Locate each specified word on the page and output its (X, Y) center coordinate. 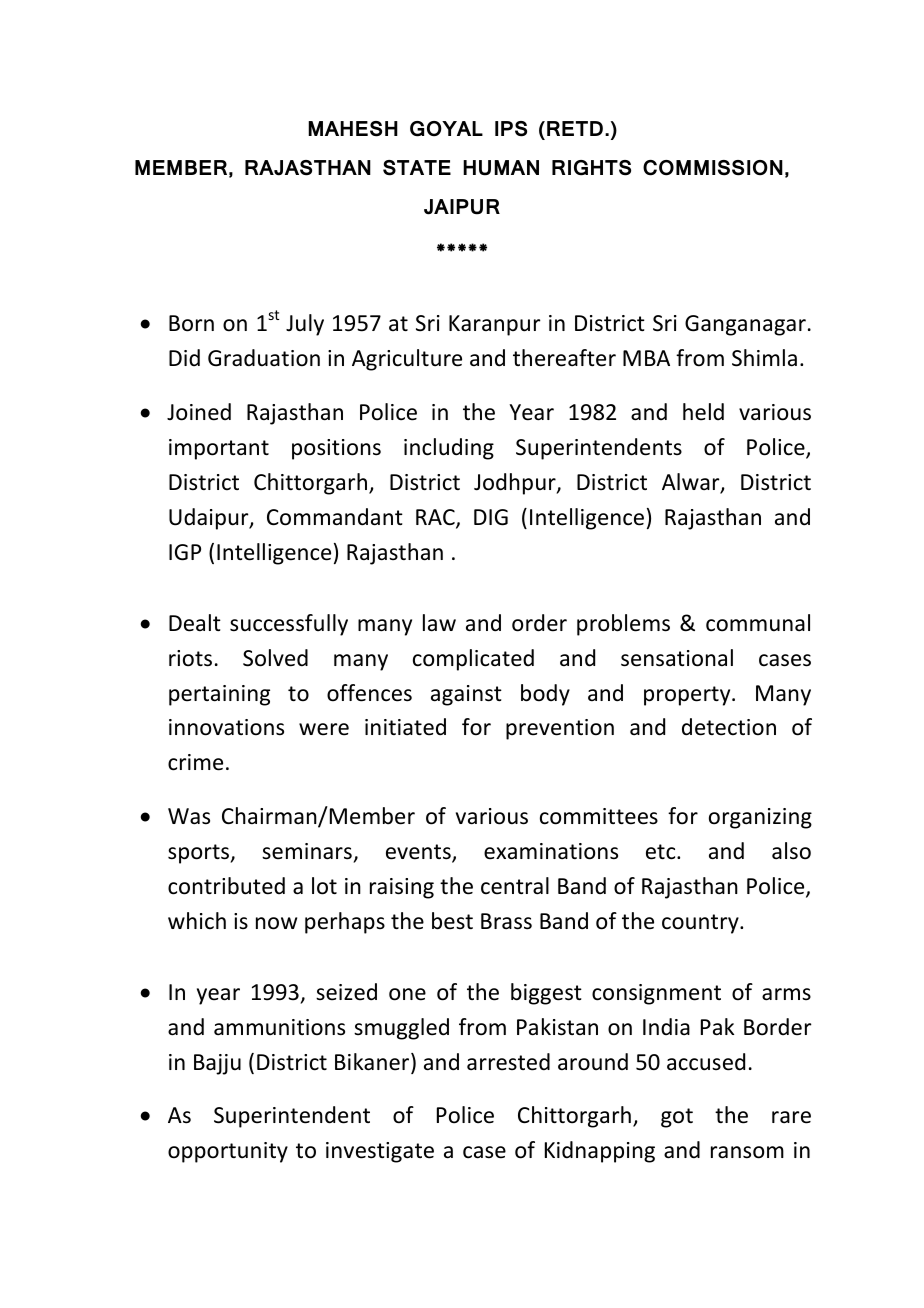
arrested (508, 1062)
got (677, 1118)
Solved (275, 658)
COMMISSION (713, 168)
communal (758, 623)
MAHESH (353, 129)
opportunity (228, 1152)
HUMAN (501, 168)
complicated (473, 660)
